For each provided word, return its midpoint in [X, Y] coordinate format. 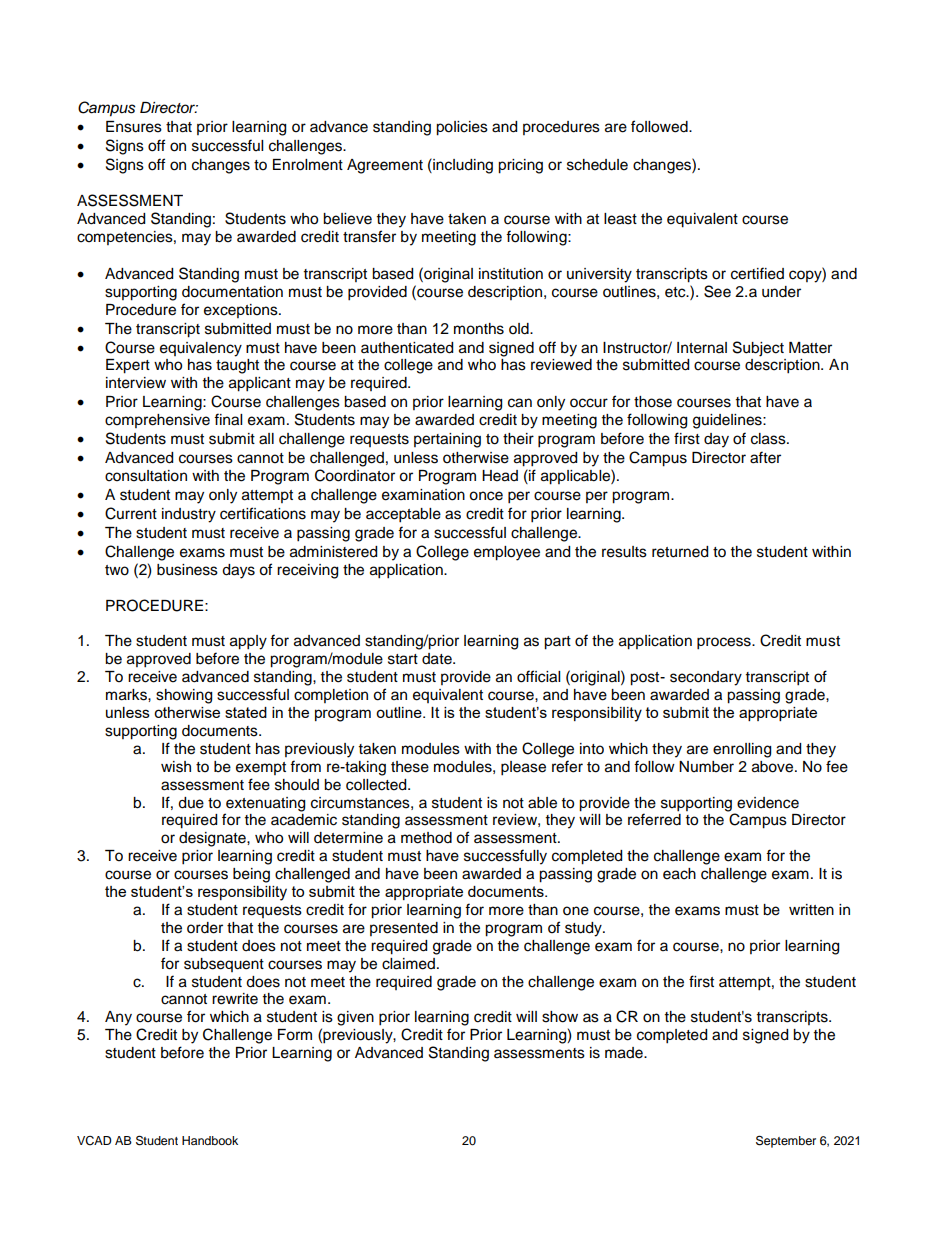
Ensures [134, 127]
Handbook [210, 1140]
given [355, 1018]
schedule [597, 165]
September [786, 1141]
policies [462, 128]
